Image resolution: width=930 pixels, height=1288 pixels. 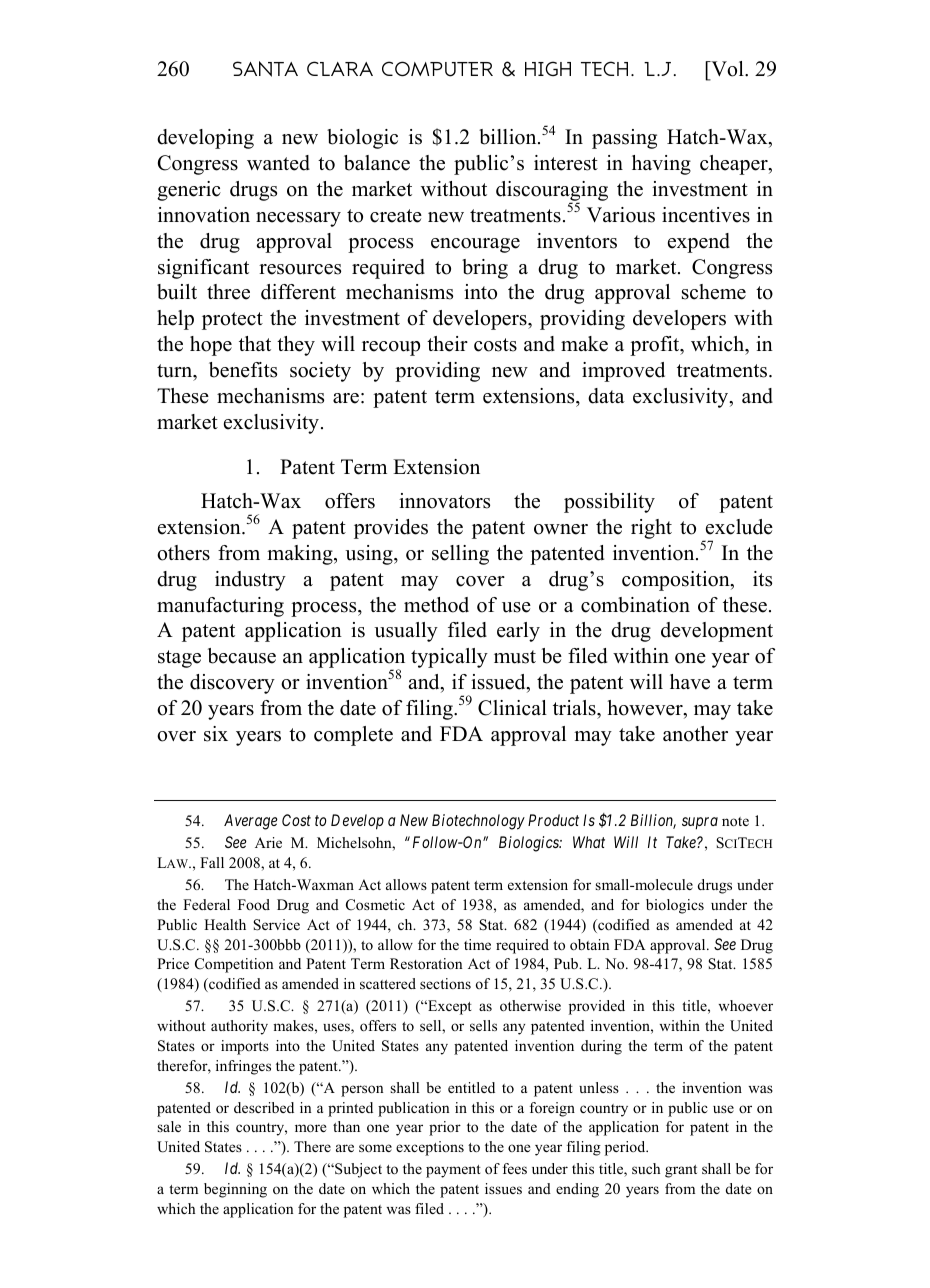 I want to click on their, so click(x=447, y=344).
